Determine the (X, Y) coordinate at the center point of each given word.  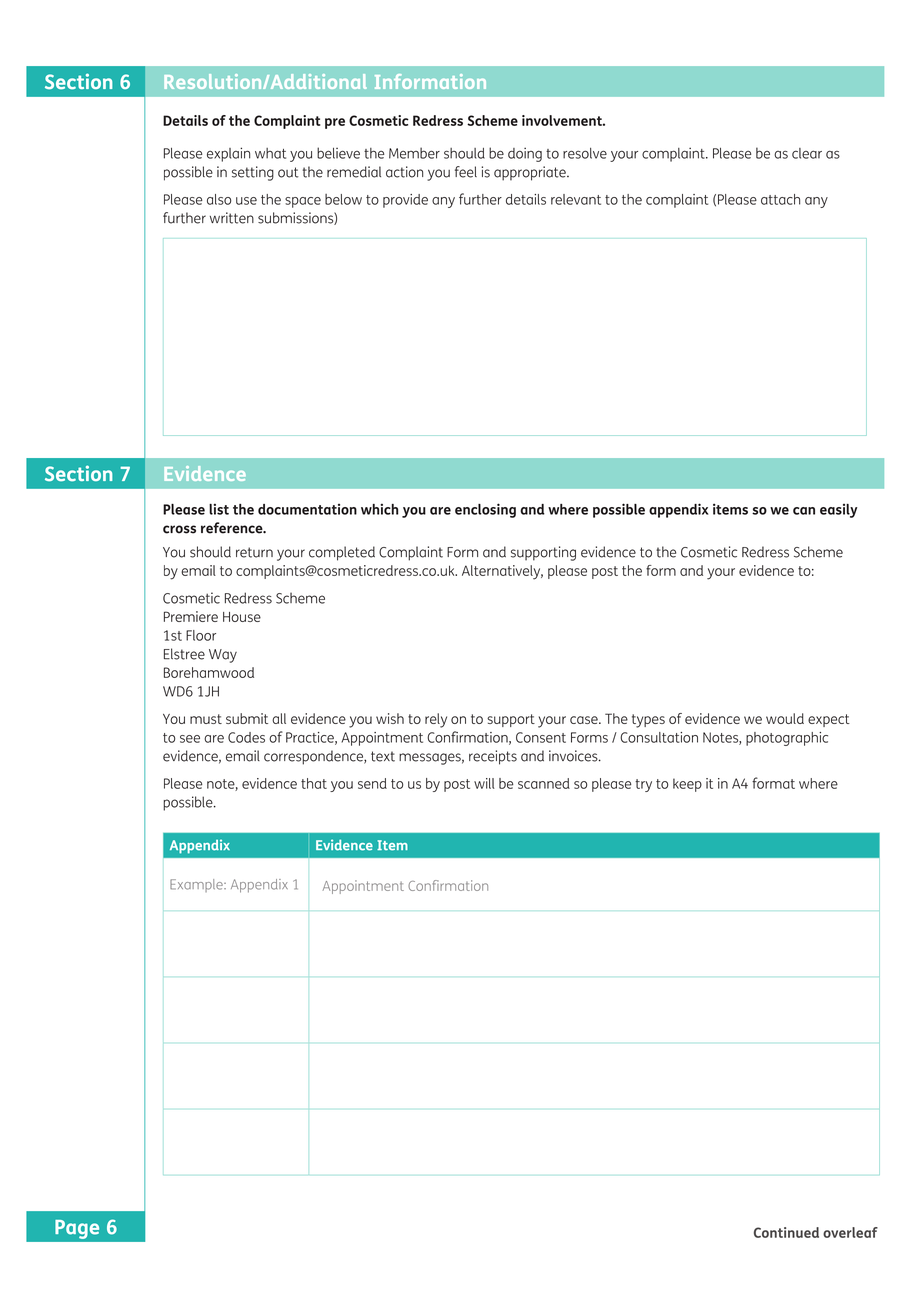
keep (687, 785)
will (484, 783)
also (219, 199)
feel (466, 172)
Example (197, 885)
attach (780, 199)
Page (77, 1229)
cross (179, 529)
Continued (786, 1232)
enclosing (485, 510)
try (643, 785)
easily (838, 511)
